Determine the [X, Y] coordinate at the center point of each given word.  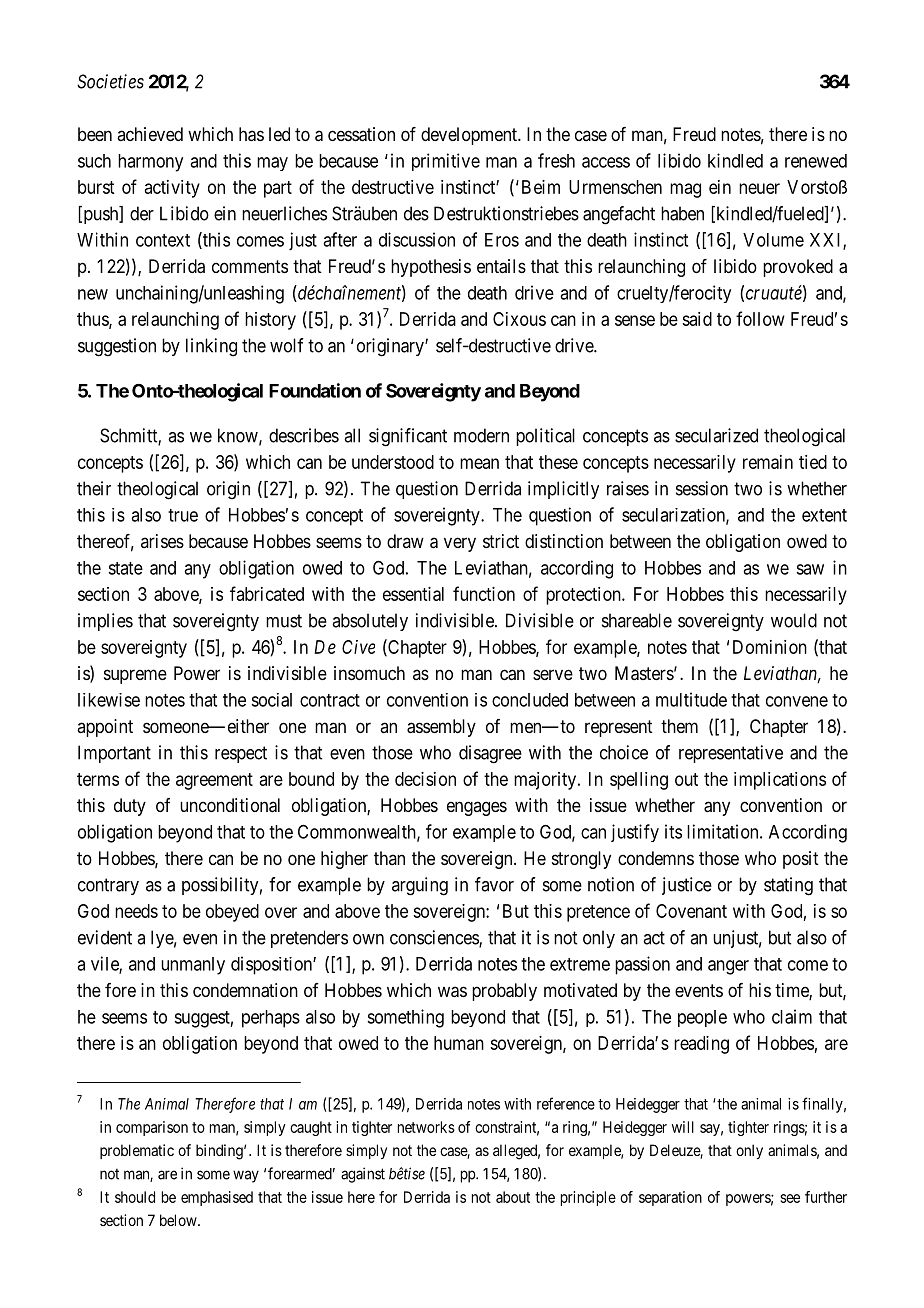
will [683, 1127]
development [470, 136]
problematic [137, 1151]
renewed [816, 161]
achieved [150, 134]
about [513, 1197]
